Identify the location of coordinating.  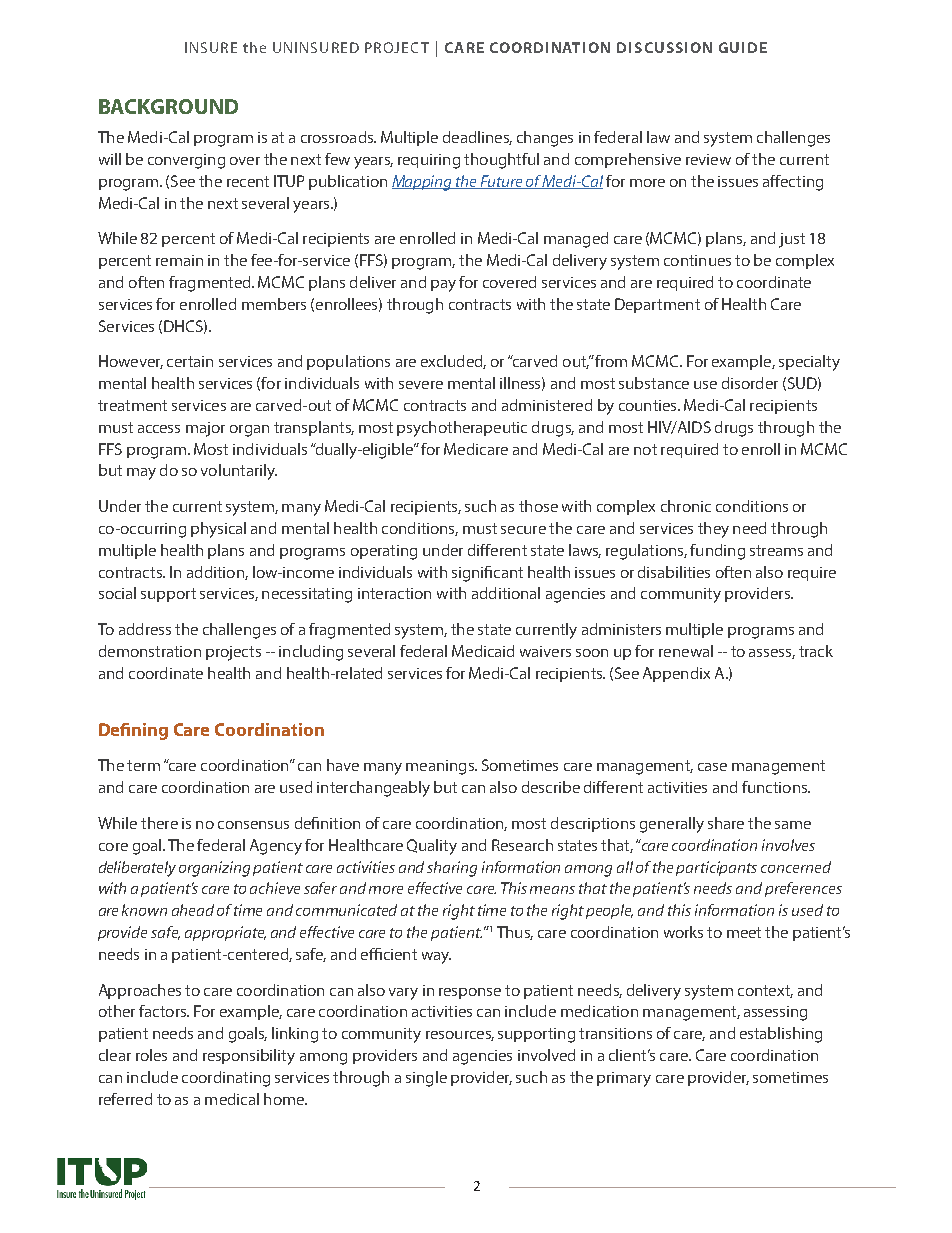
(226, 1079).
